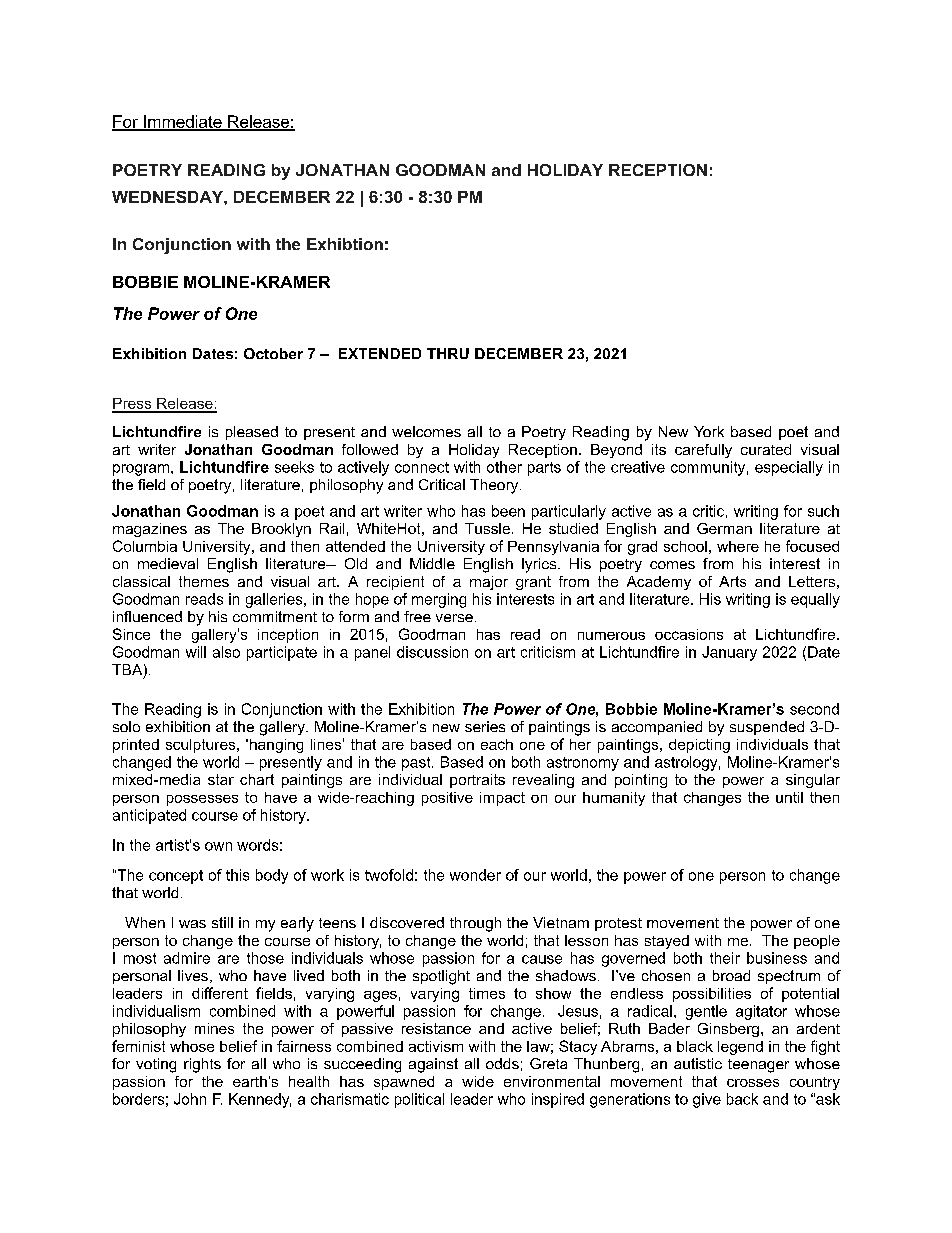  I want to click on October, so click(273, 353).
